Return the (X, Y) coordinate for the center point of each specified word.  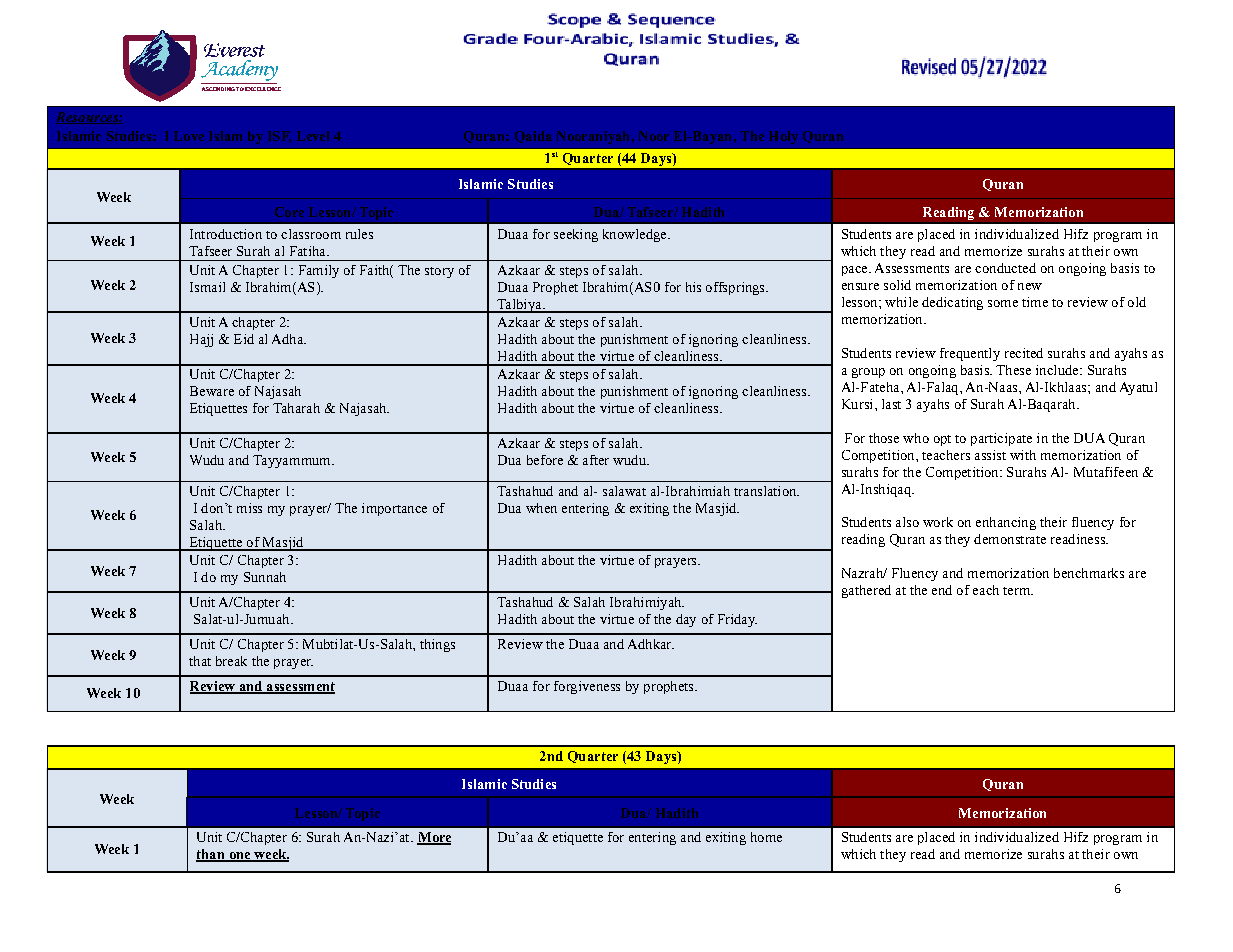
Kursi (859, 404)
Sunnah (265, 577)
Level (313, 136)
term (1018, 591)
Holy (783, 137)
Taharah (296, 408)
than (211, 855)
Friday (737, 620)
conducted (1005, 268)
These (1013, 370)
